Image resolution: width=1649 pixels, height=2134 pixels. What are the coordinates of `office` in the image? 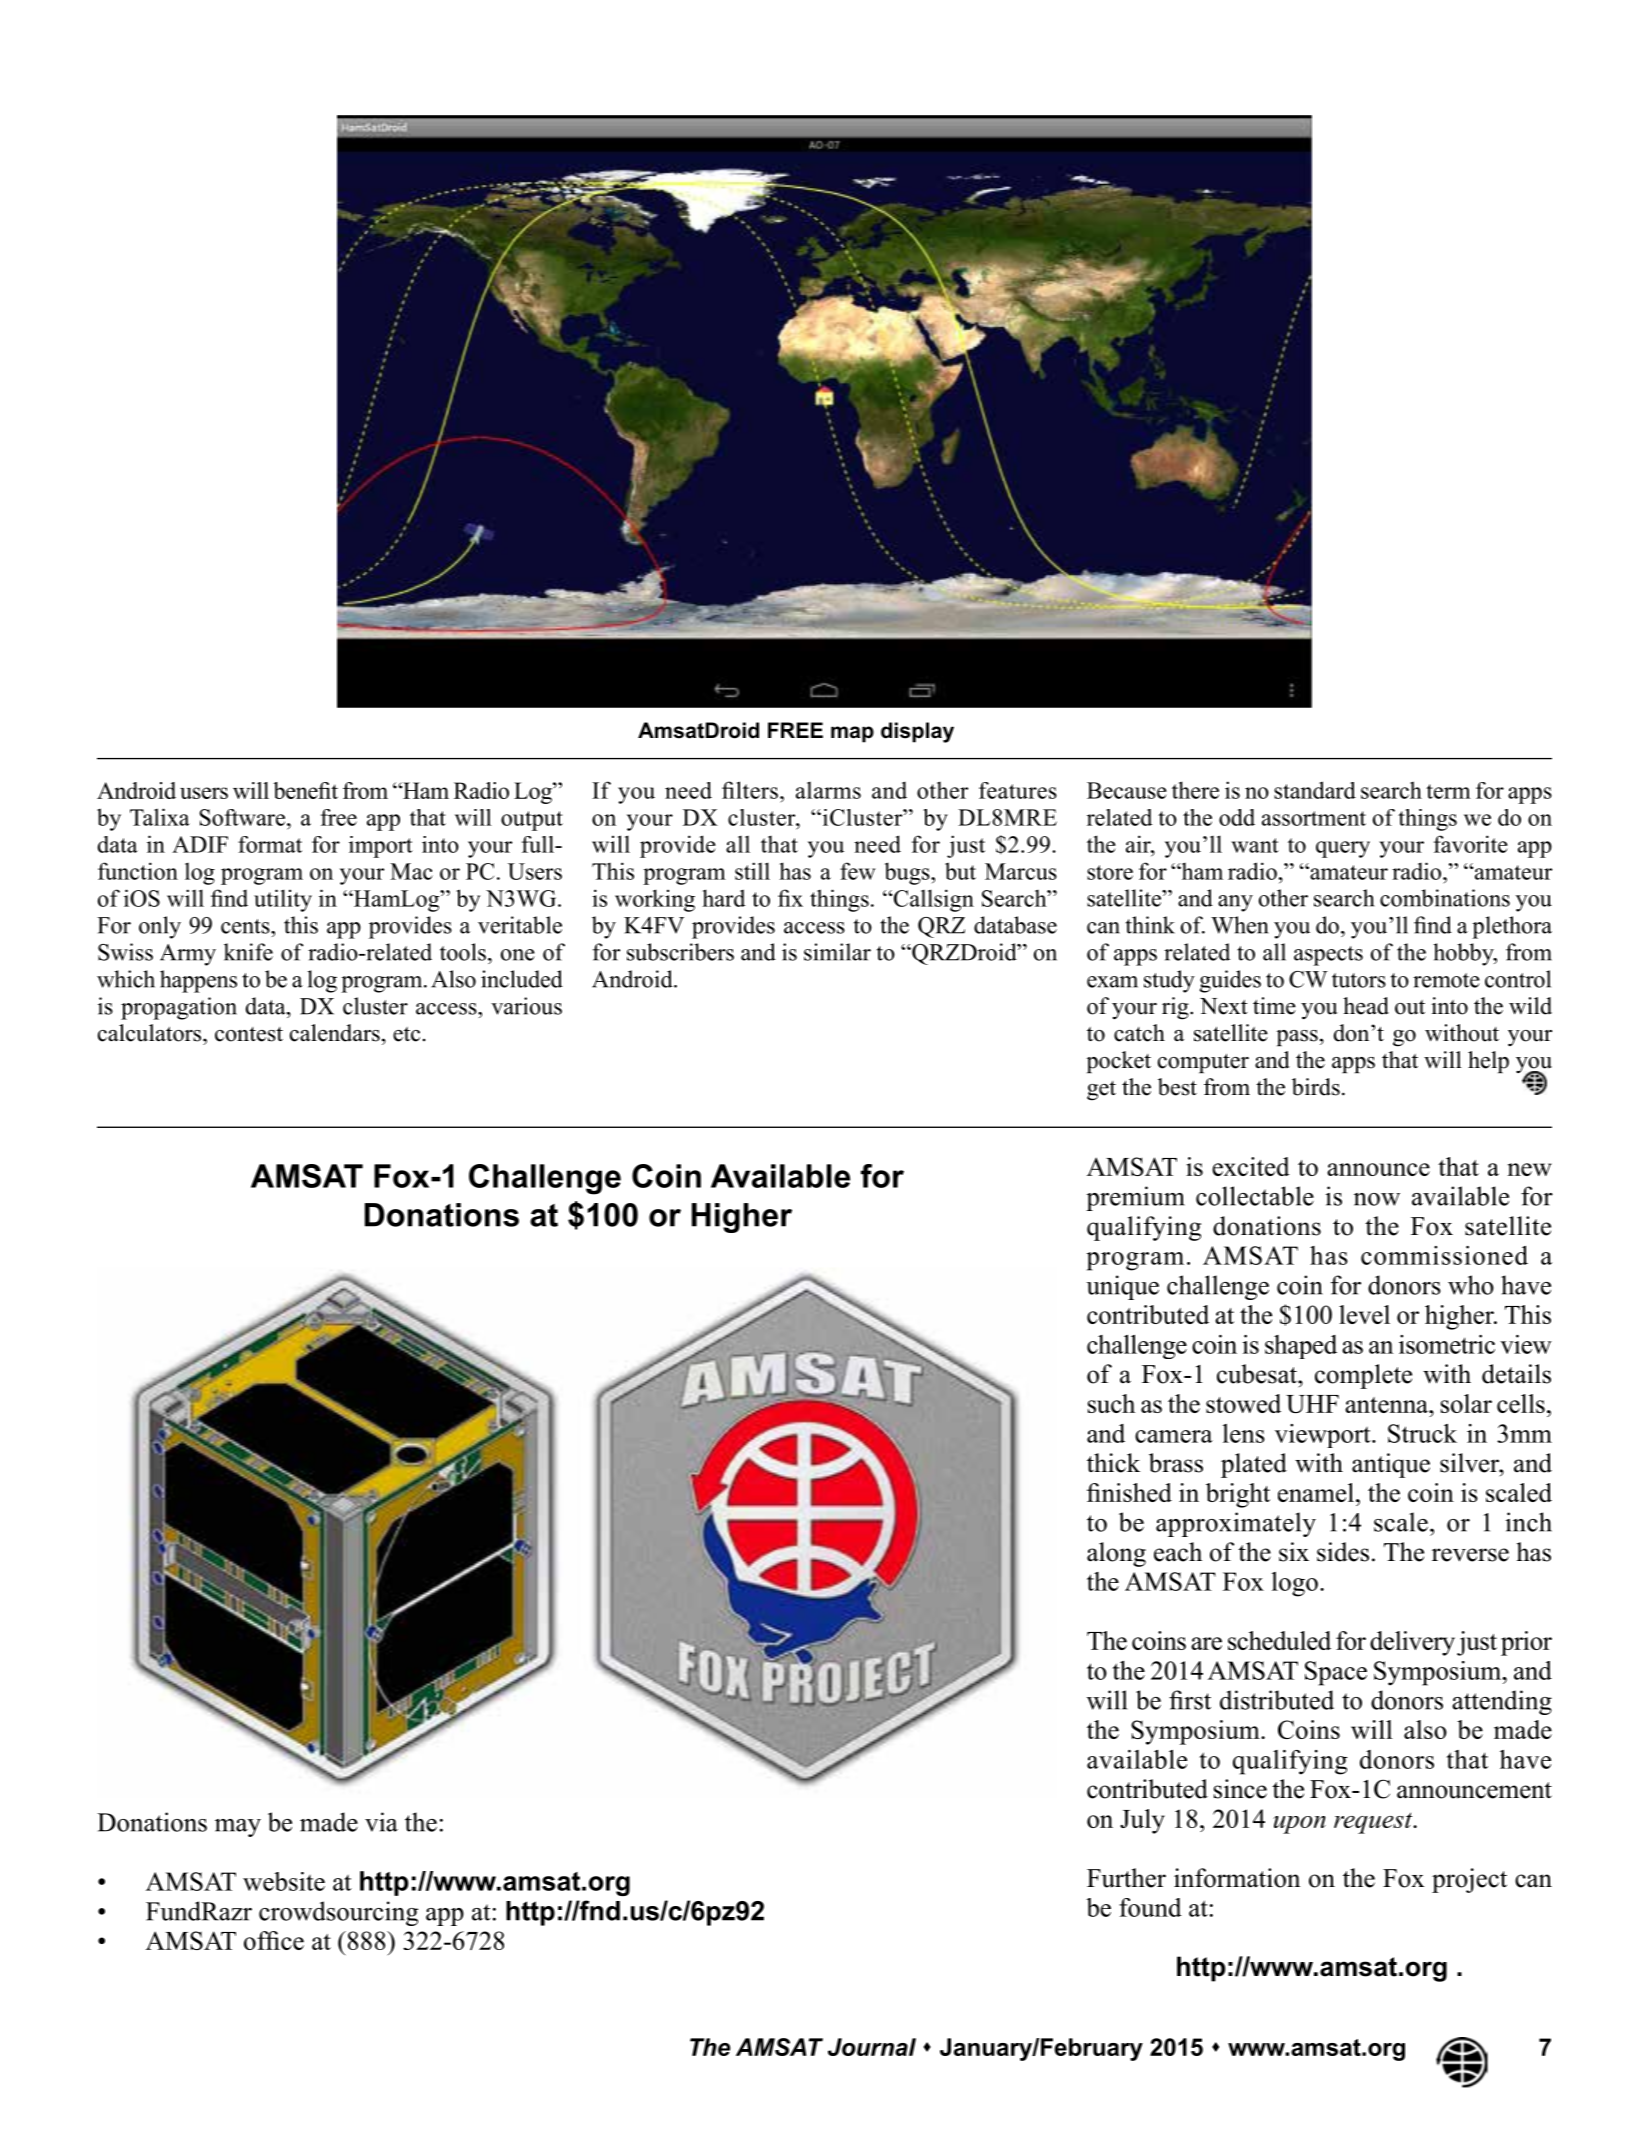 It's located at (274, 1940).
